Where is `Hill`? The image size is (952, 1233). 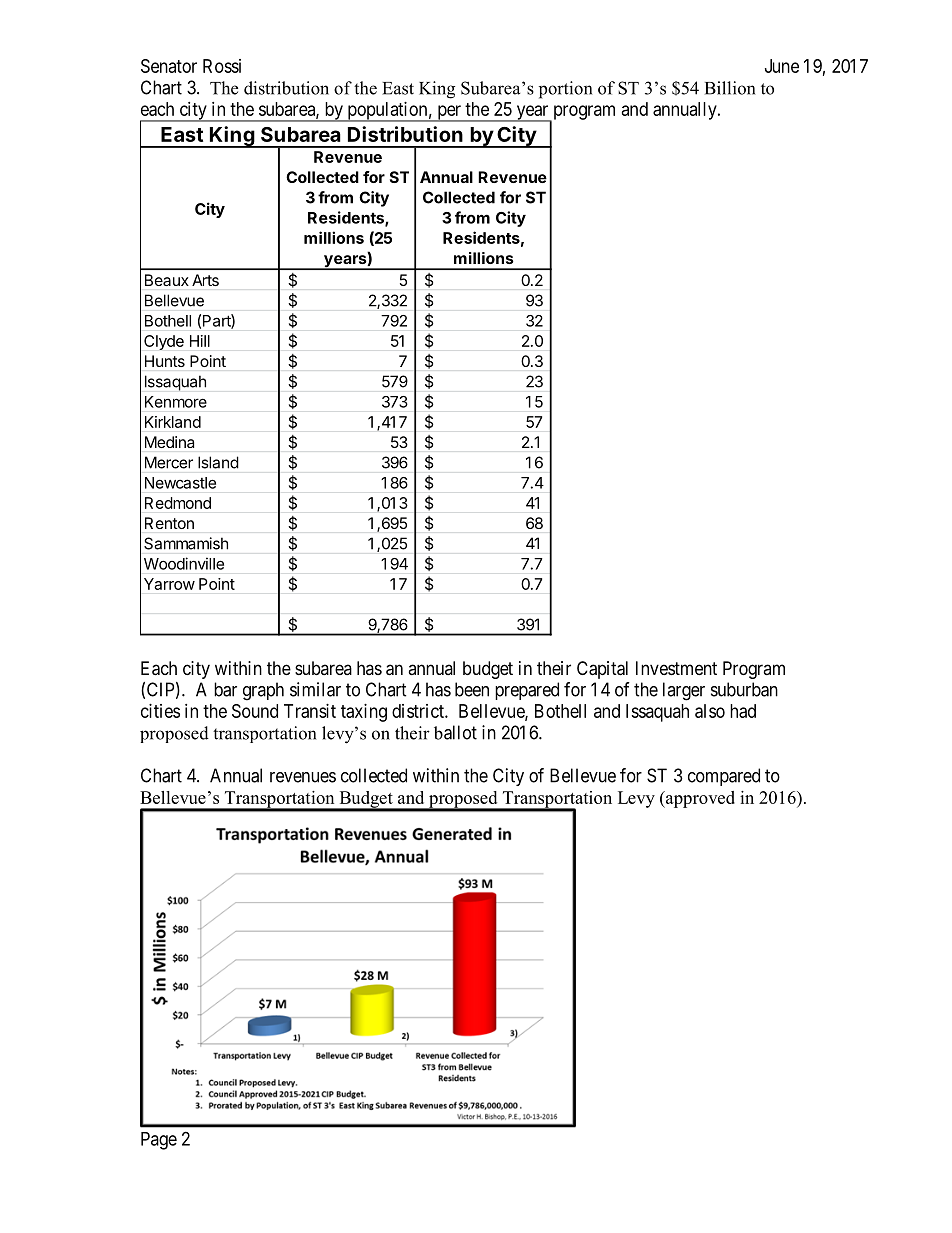 Hill is located at coordinates (200, 341).
